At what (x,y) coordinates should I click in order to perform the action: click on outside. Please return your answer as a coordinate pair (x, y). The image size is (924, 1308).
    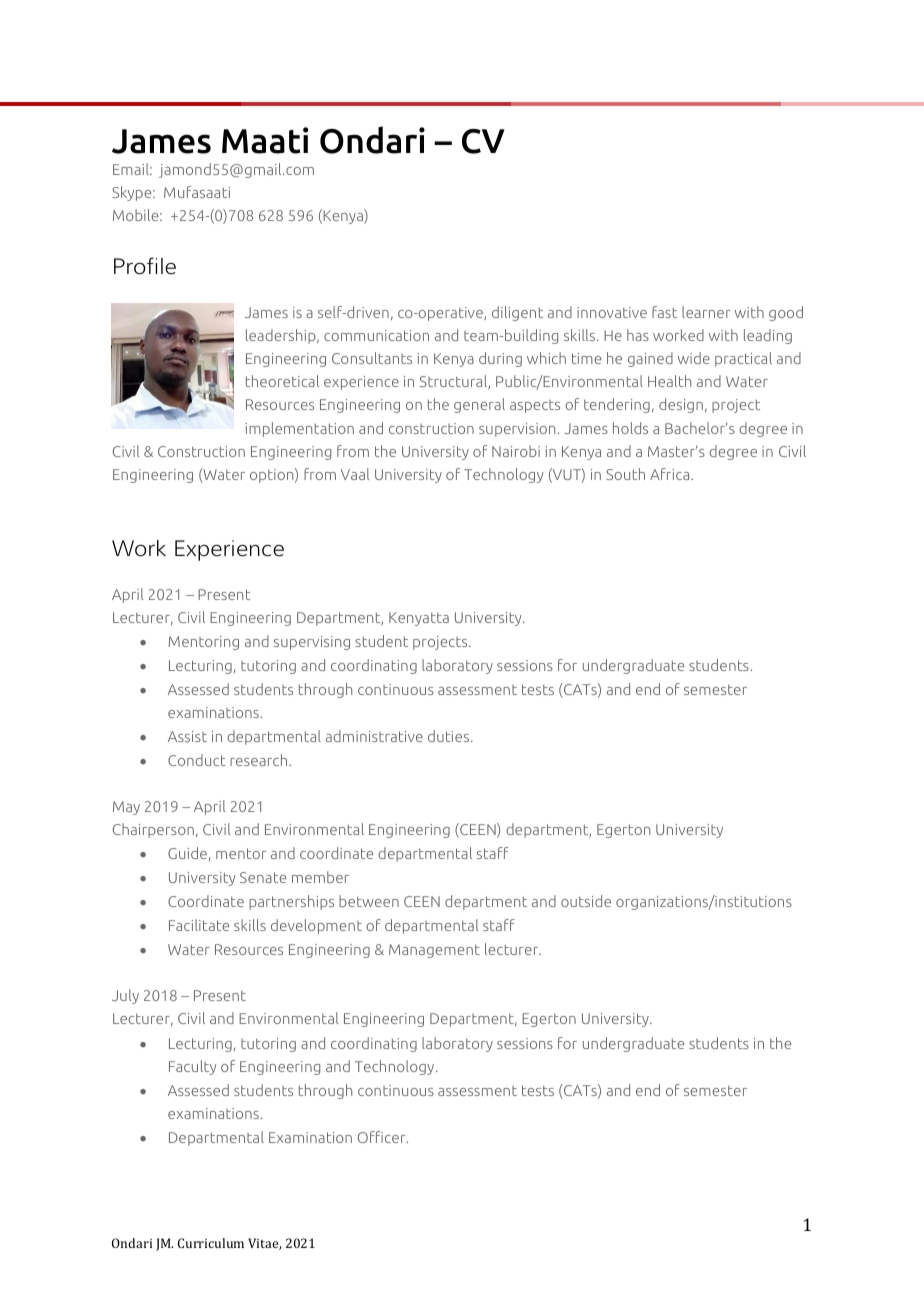
    Looking at the image, I should click on (586, 901).
